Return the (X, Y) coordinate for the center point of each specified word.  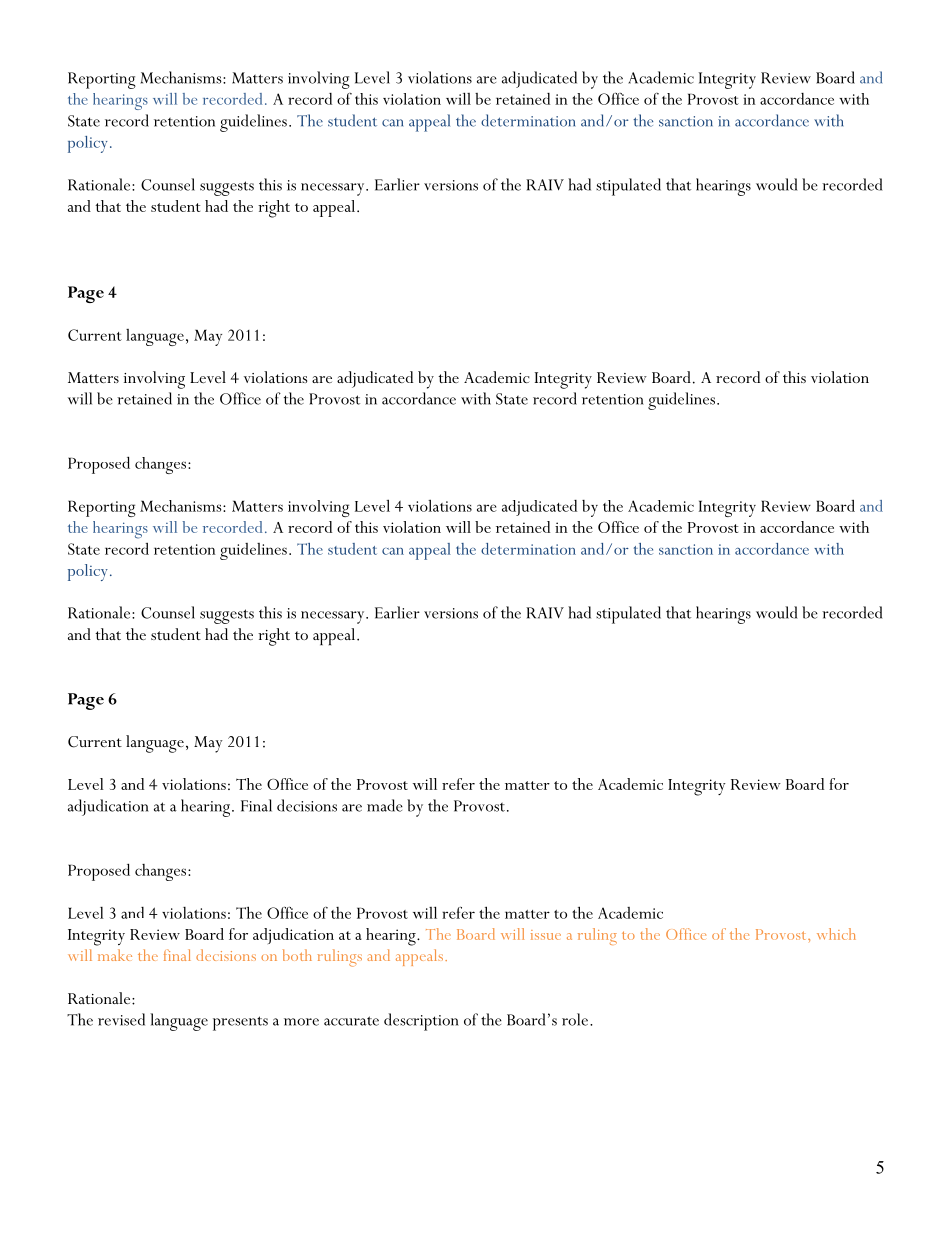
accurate (351, 1021)
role (576, 1019)
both (297, 955)
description (421, 1022)
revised (121, 1019)
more (301, 1022)
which (836, 934)
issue (546, 935)
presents (240, 1023)
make (115, 955)
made (385, 805)
